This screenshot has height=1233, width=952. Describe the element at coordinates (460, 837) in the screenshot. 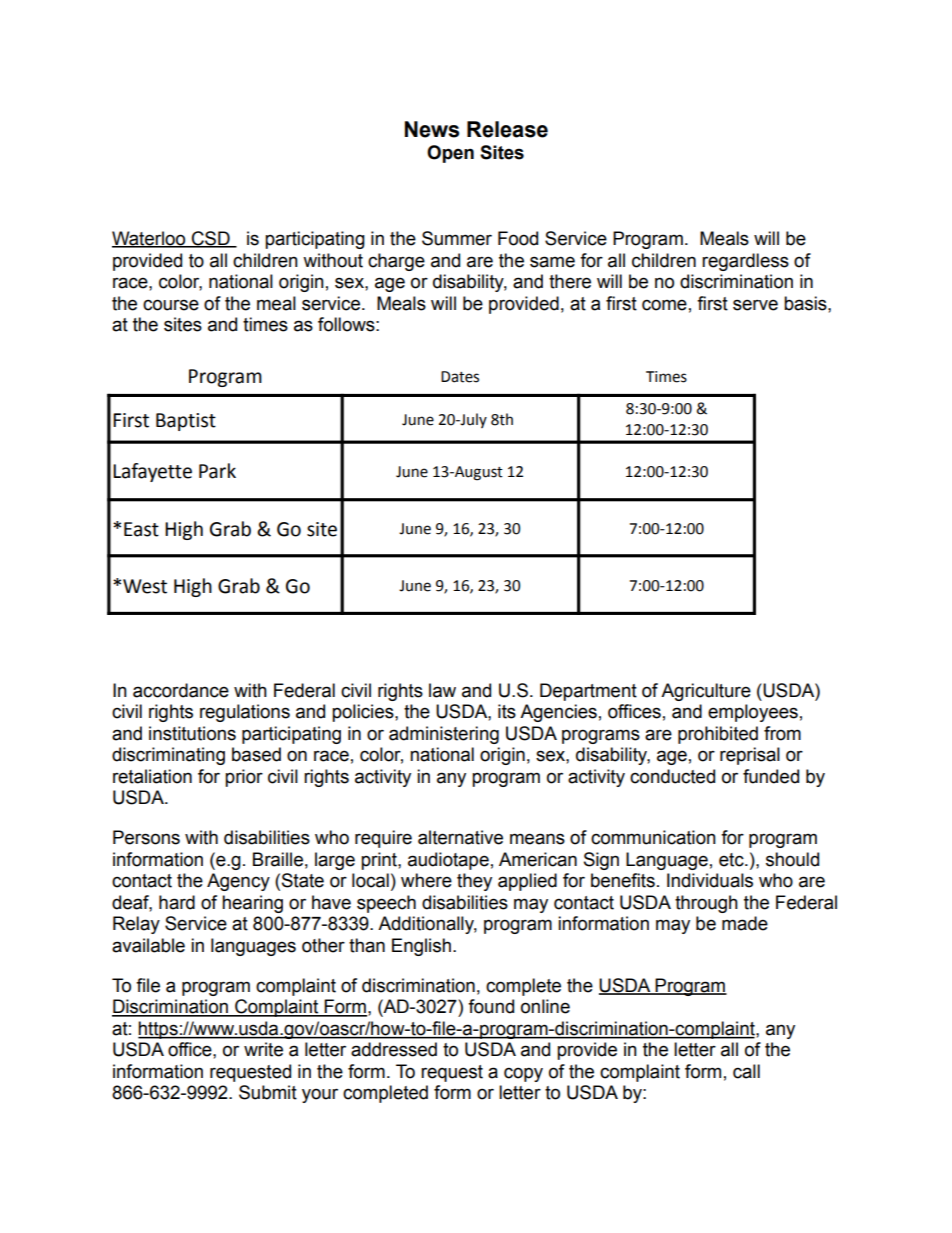

I see `alternative` at that location.
